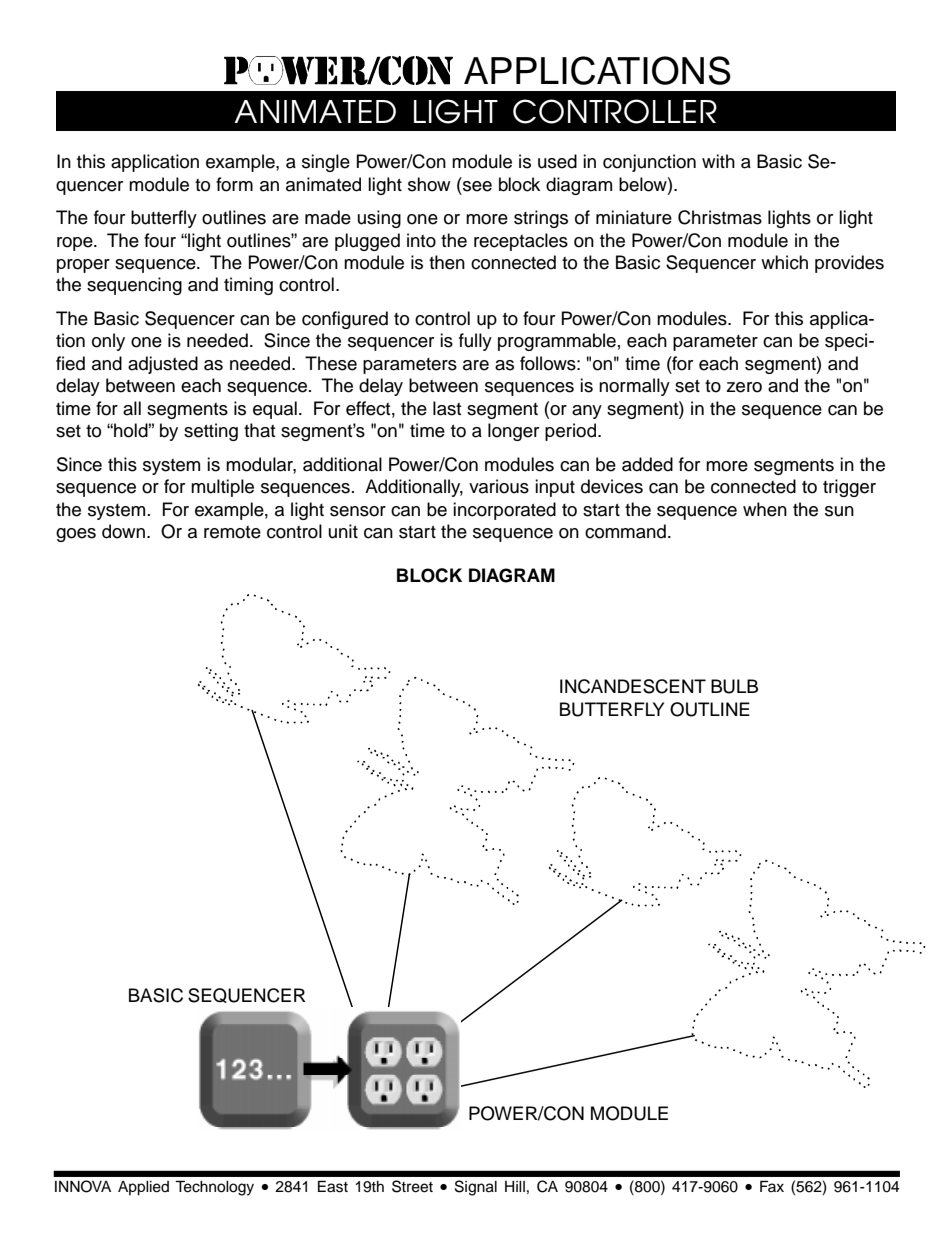 The image size is (952, 1233). I want to click on Applied, so click(143, 1188).
